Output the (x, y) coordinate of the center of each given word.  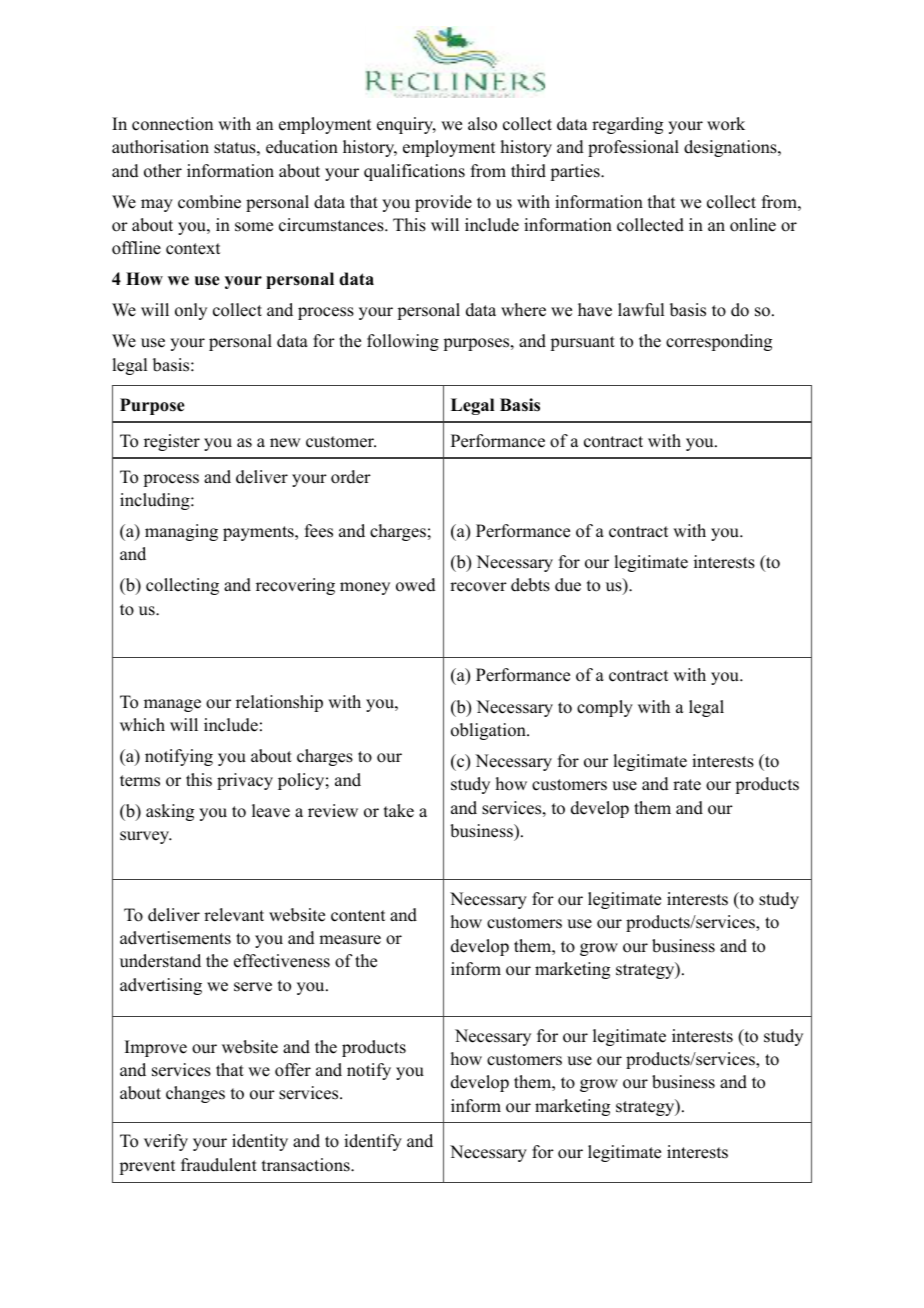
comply (605, 708)
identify (373, 1142)
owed (416, 585)
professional (633, 148)
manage (172, 705)
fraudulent (219, 1165)
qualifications (414, 172)
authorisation (160, 147)
